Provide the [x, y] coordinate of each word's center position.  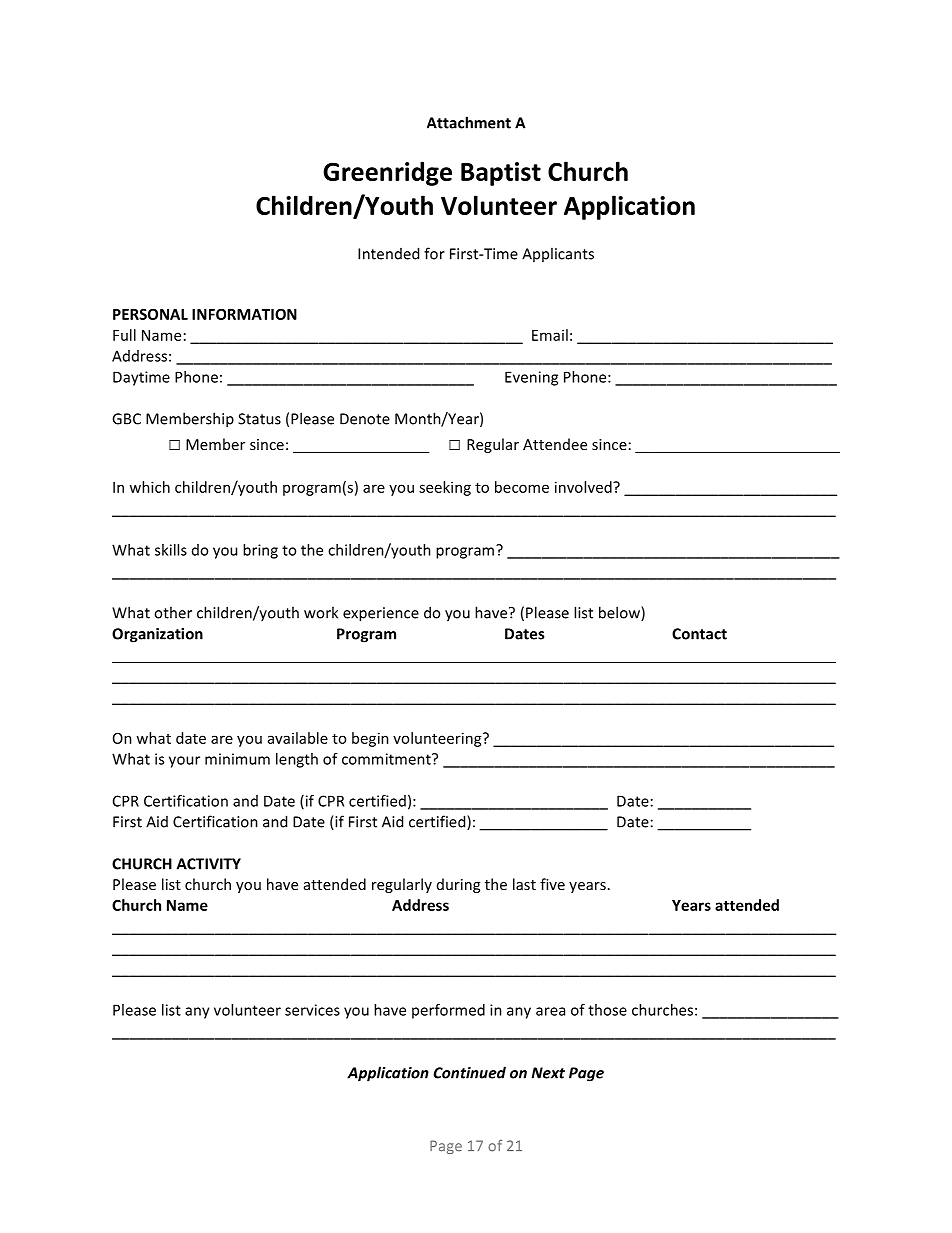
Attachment [469, 122]
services [312, 1010]
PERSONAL [150, 314]
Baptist [501, 174]
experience [381, 614]
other [173, 612]
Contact [699, 634]
